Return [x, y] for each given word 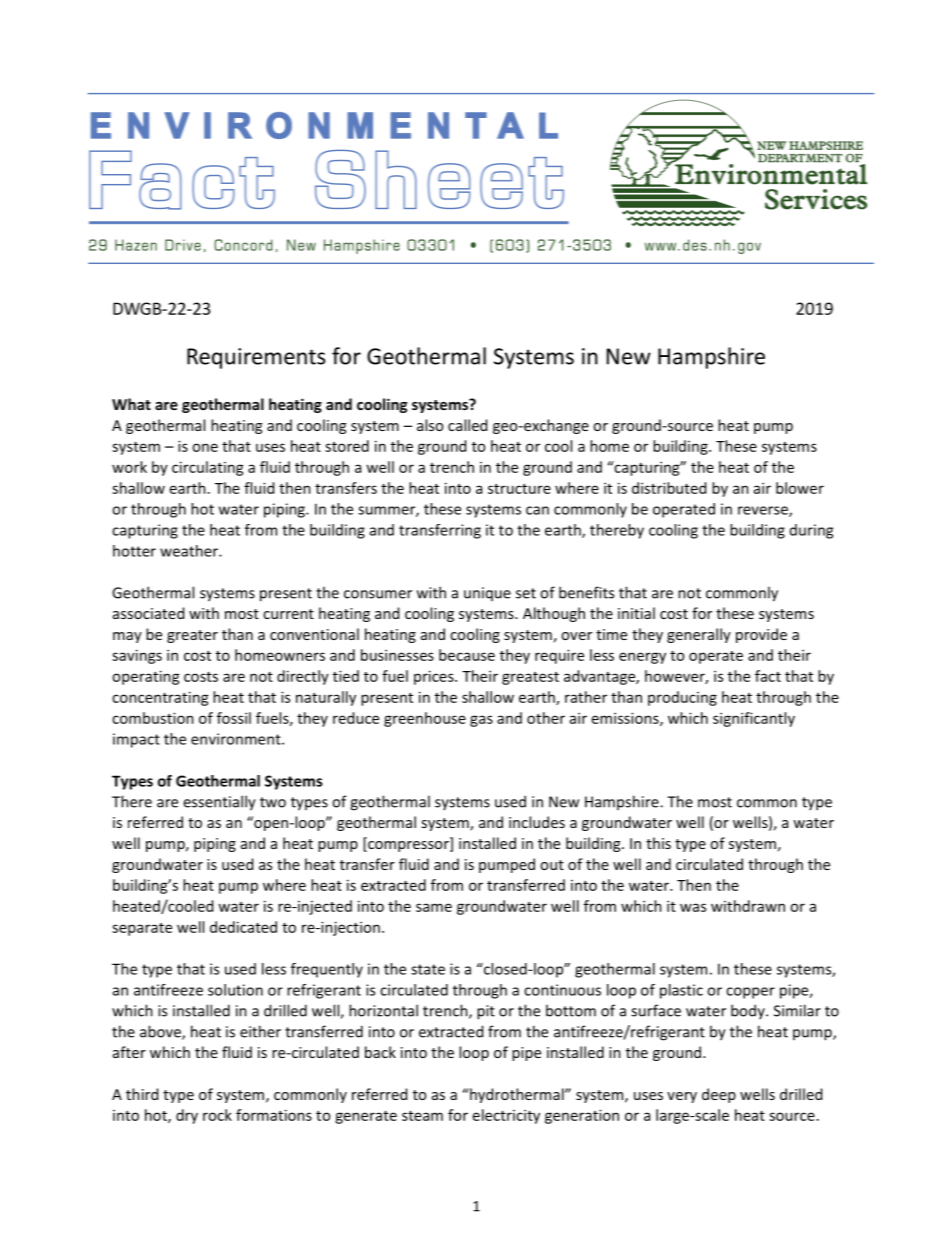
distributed [669, 488]
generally [699, 635]
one [205, 447]
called [467, 425]
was [693, 907]
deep [719, 1095]
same [434, 907]
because [467, 655]
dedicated [243, 927]
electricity [506, 1116]
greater [192, 636]
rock [217, 1115]
